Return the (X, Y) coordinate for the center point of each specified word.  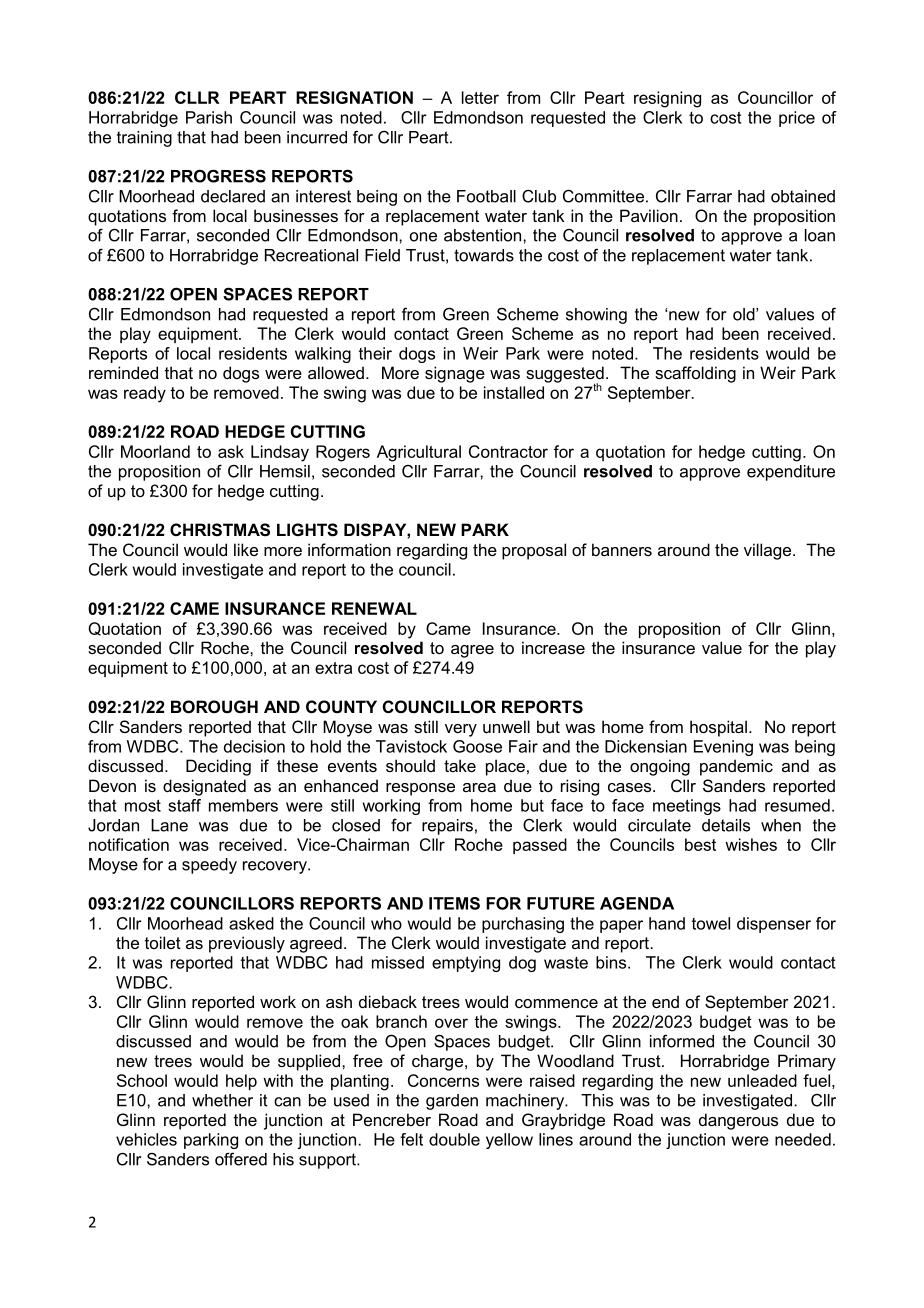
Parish (209, 117)
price (797, 119)
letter (480, 97)
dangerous (738, 1121)
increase (553, 647)
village (769, 551)
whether (222, 1100)
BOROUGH (214, 706)
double (454, 1139)
